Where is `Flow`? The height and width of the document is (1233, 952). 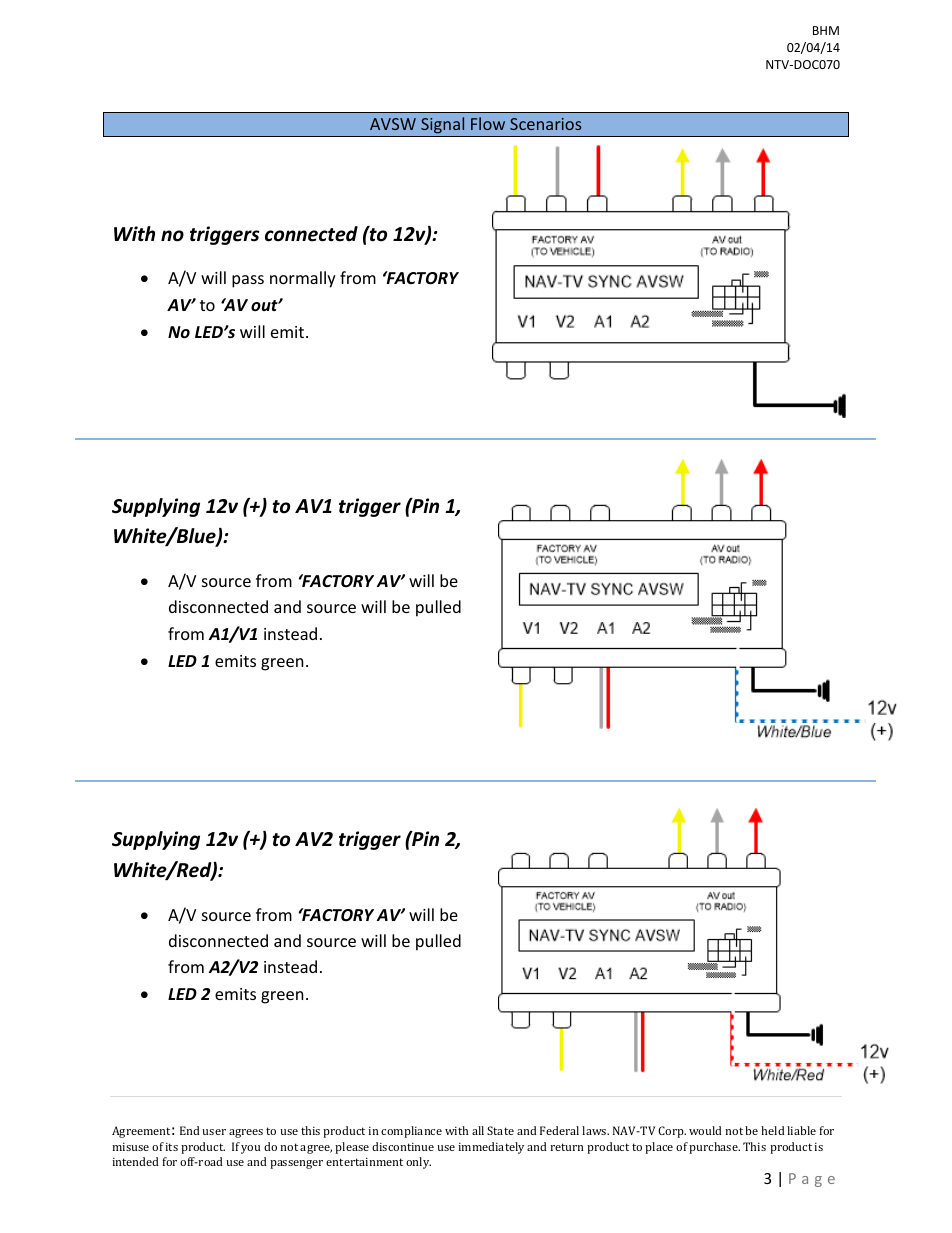 Flow is located at coordinates (488, 123).
